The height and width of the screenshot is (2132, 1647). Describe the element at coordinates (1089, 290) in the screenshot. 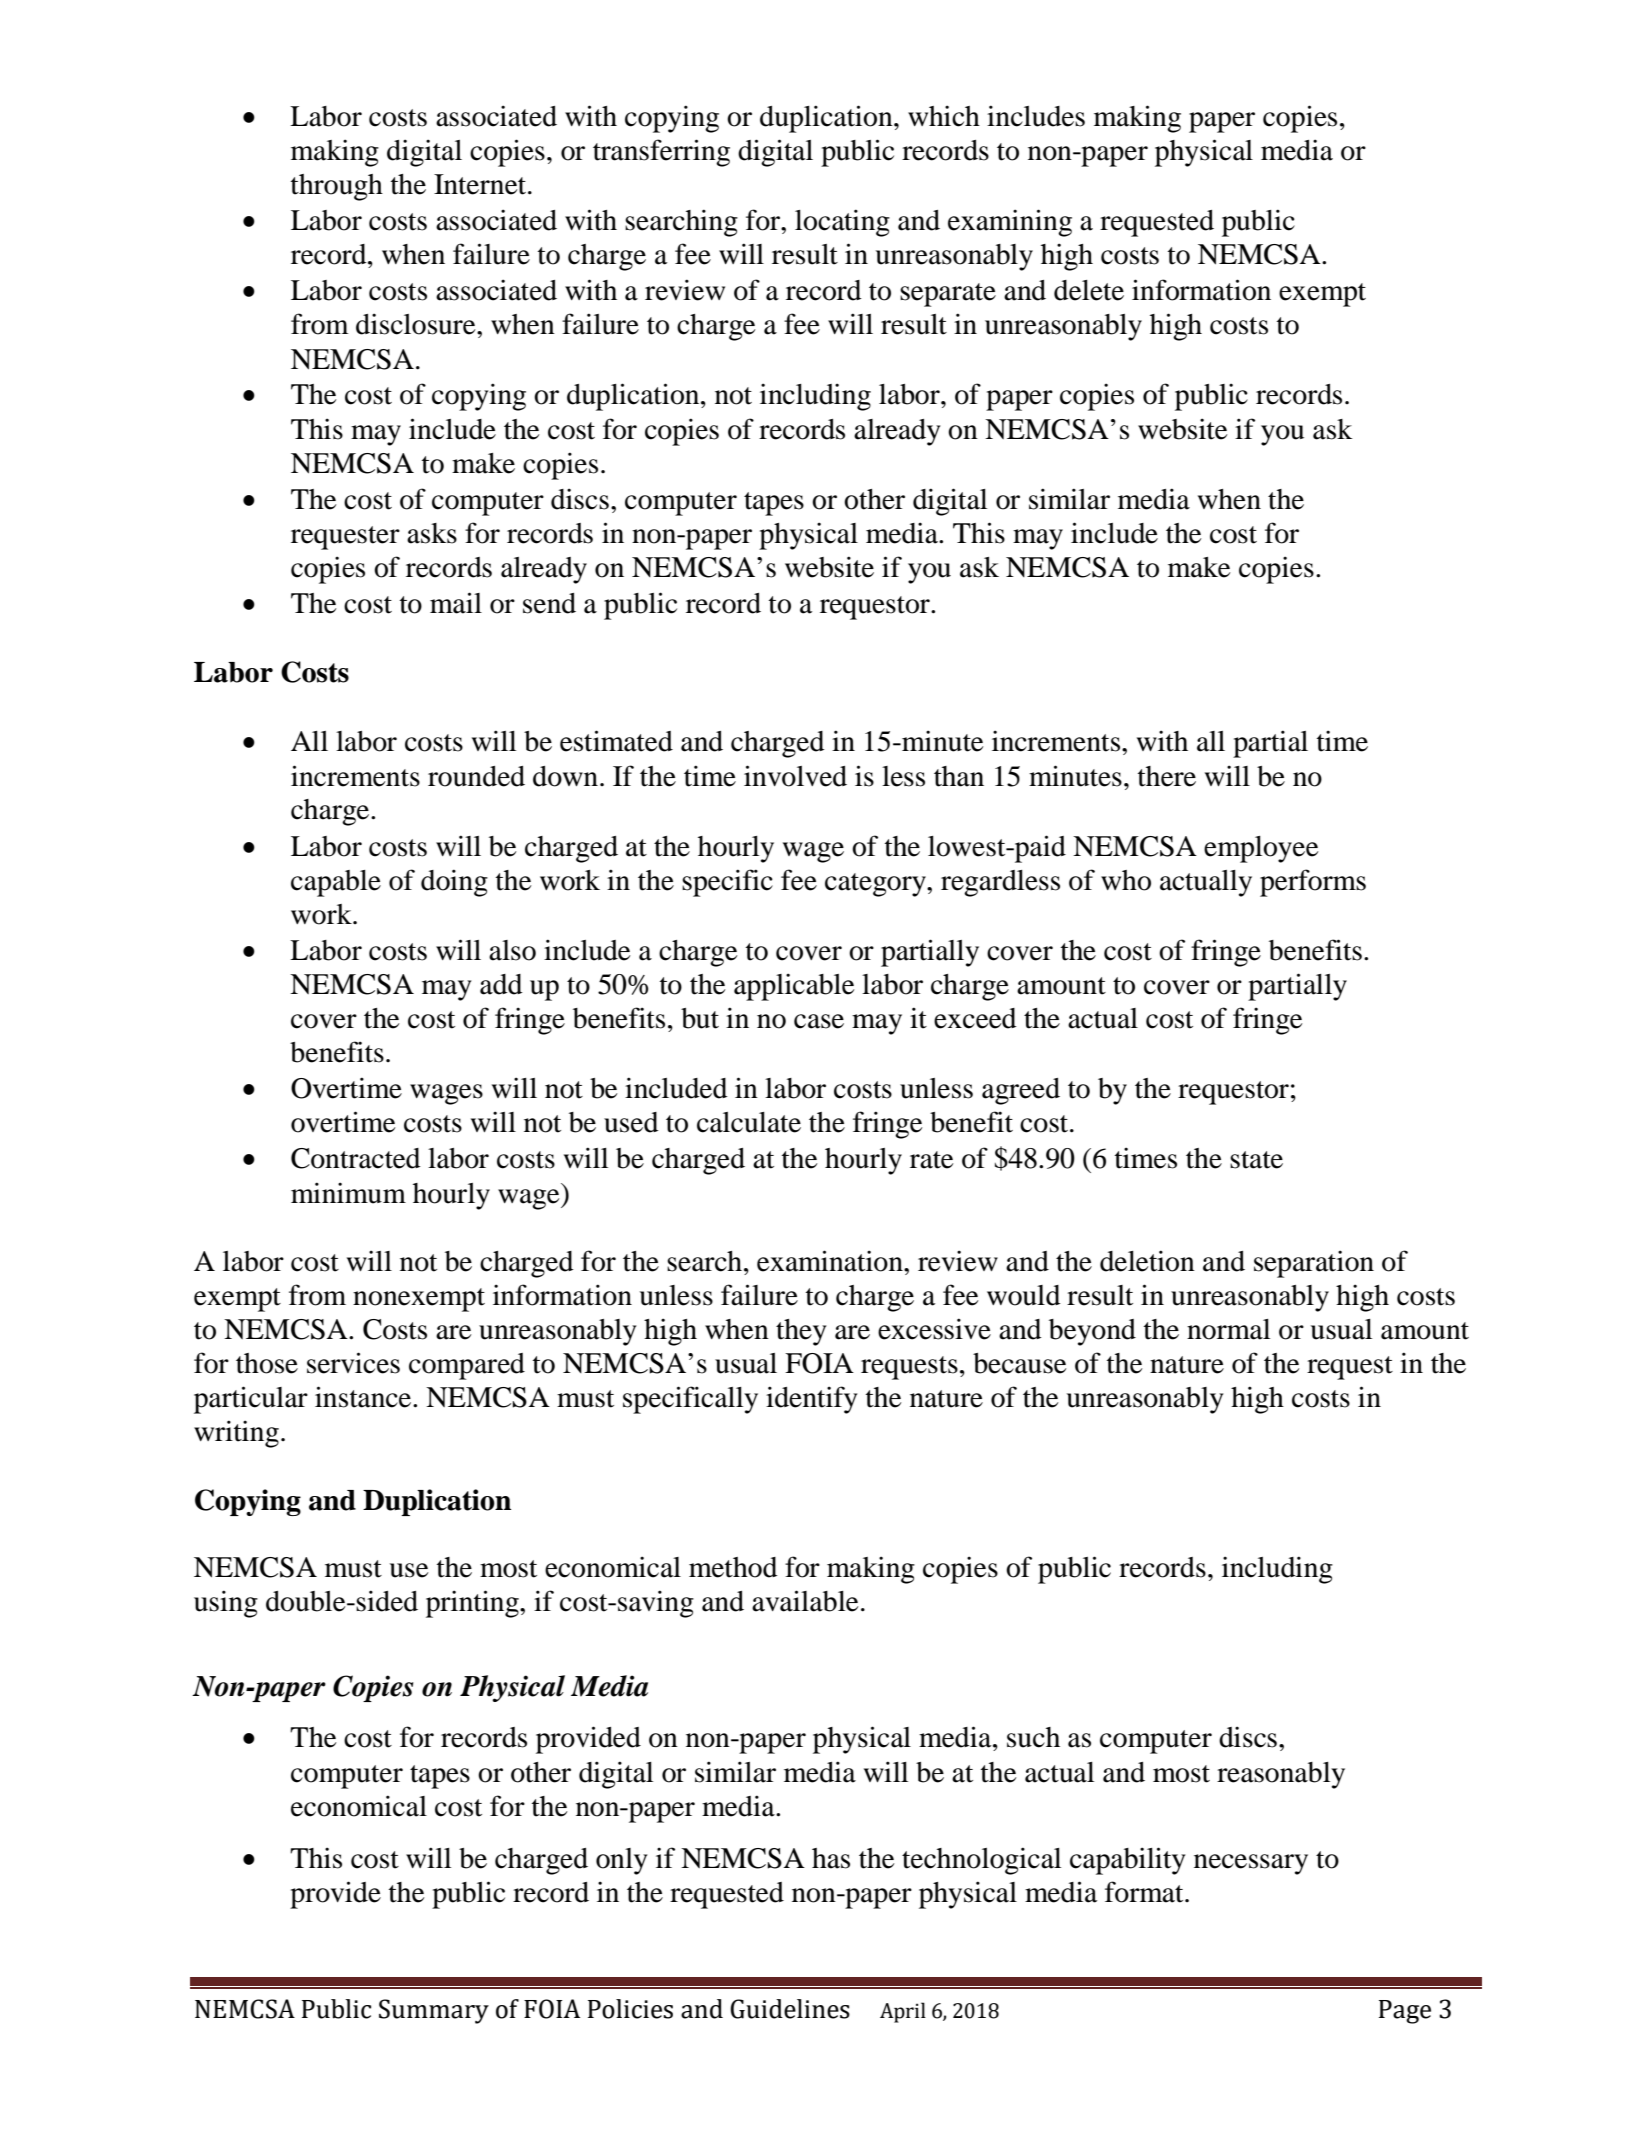

I see `delete` at that location.
